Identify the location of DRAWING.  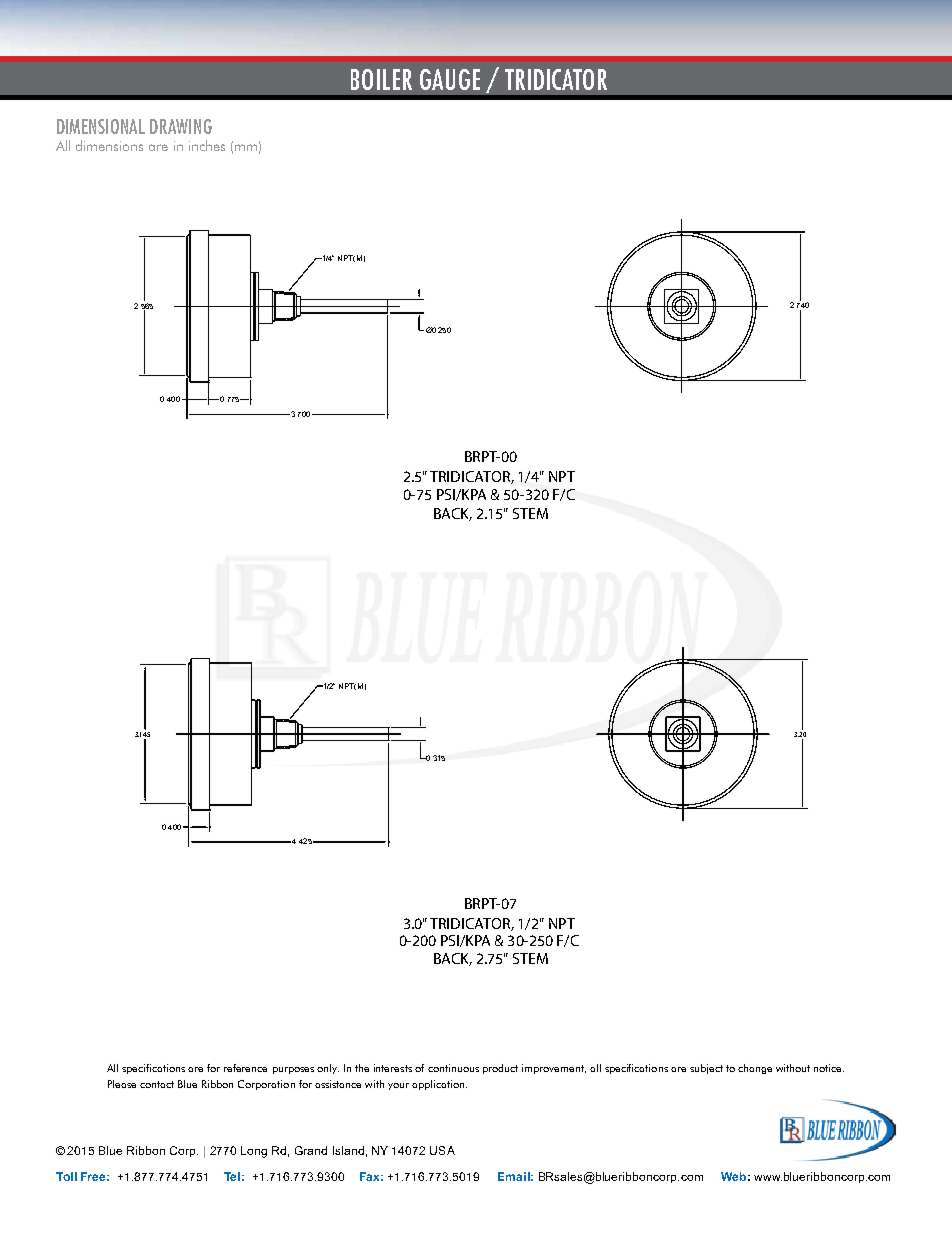
(181, 126).
